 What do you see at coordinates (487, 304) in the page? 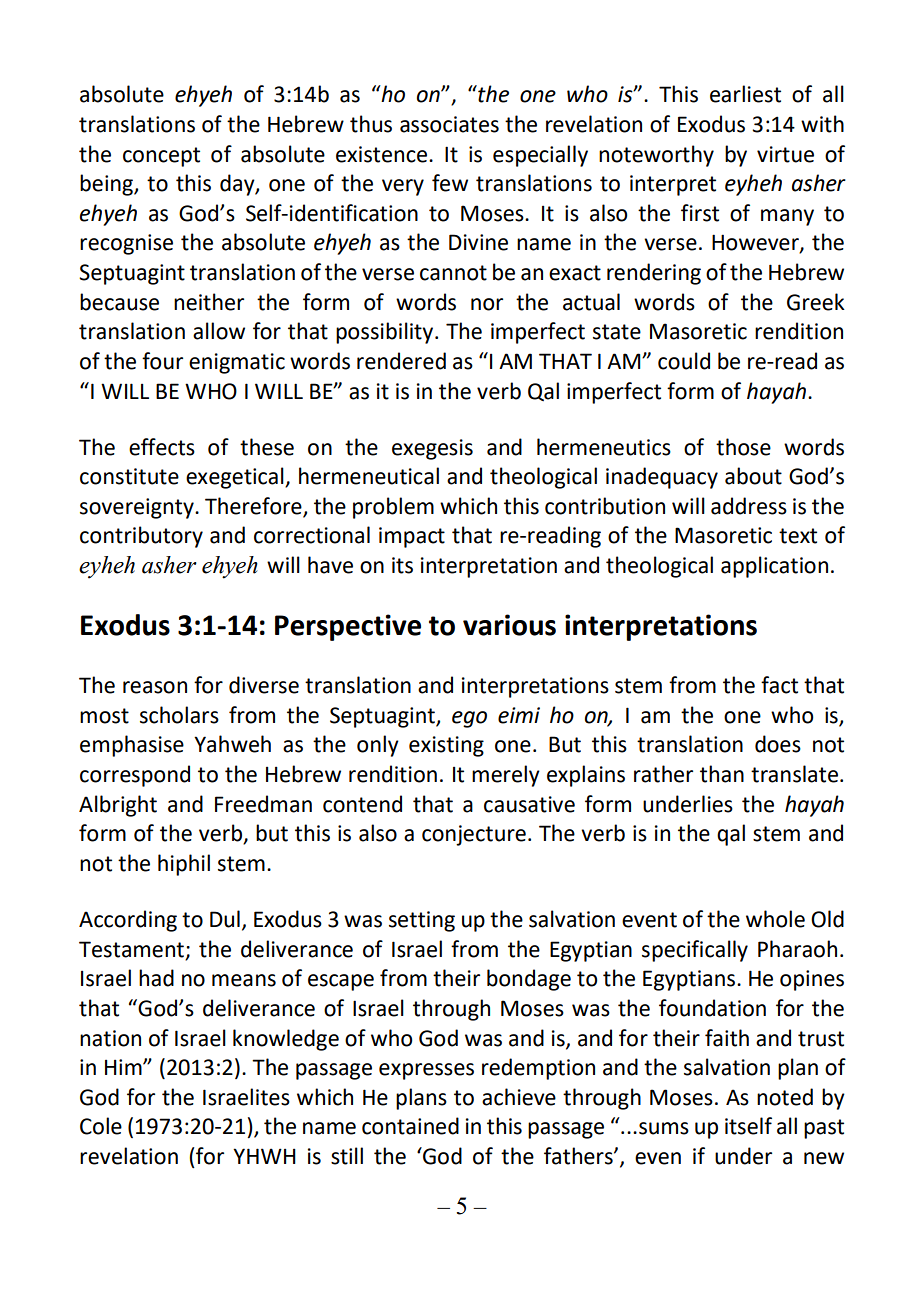
I see `nor` at bounding box center [487, 304].
